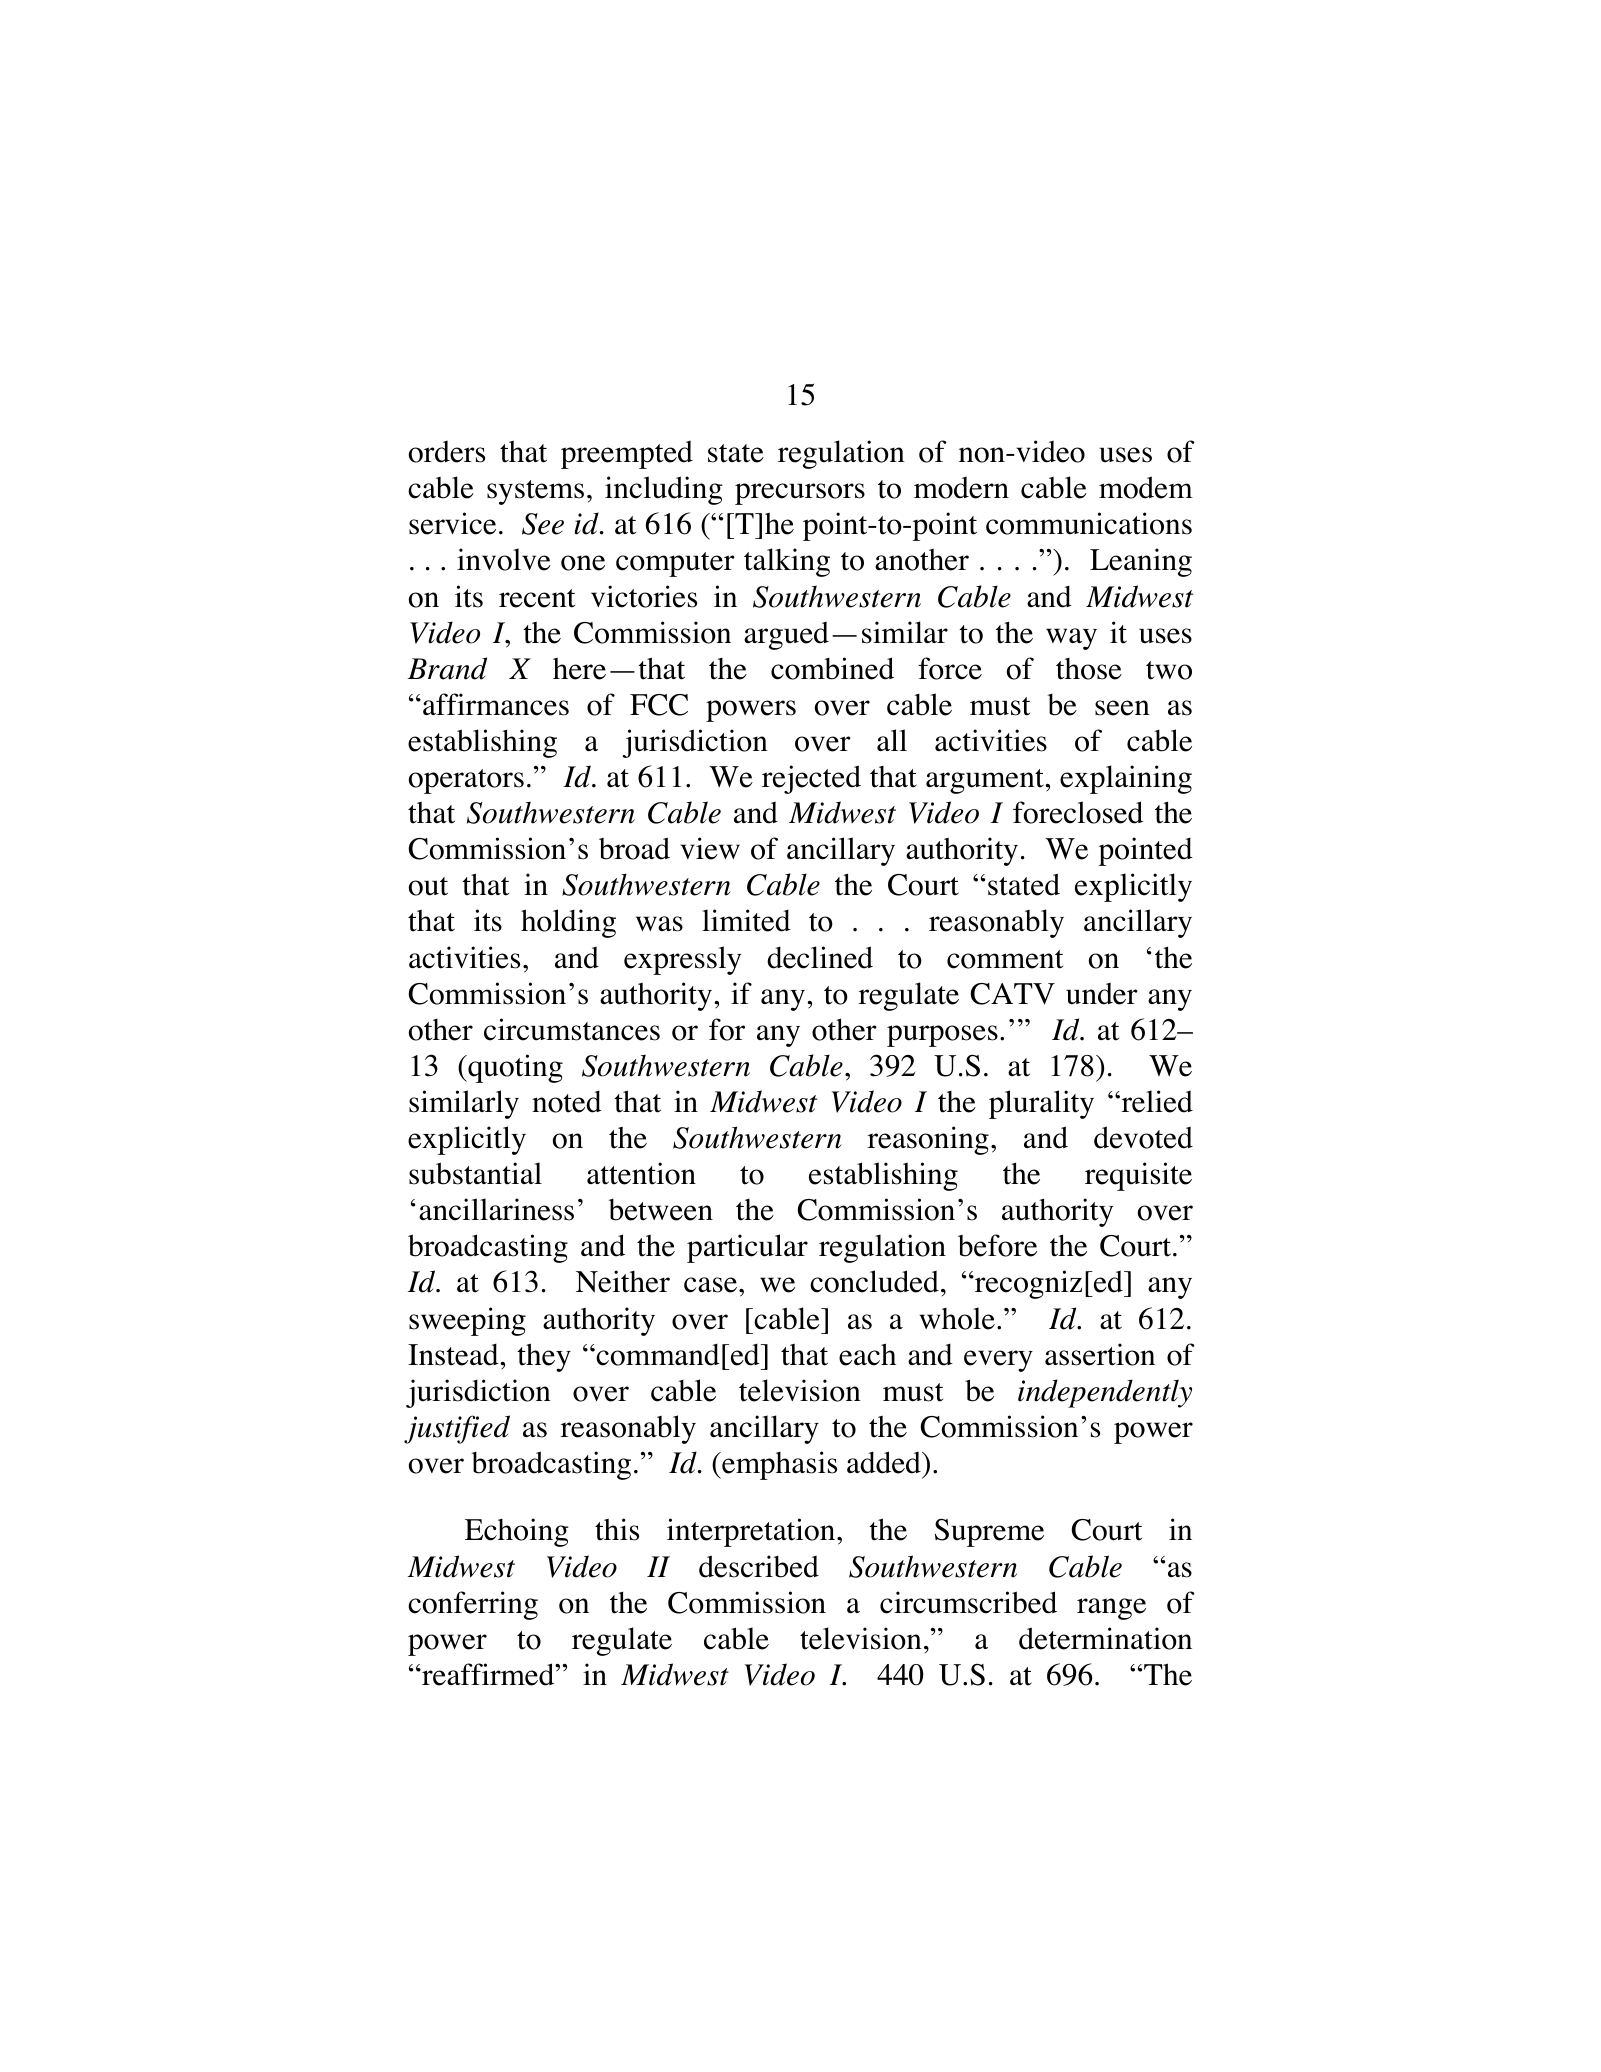 The width and height of the screenshot is (1601, 2072). Describe the element at coordinates (1089, 523) in the screenshot. I see `communications` at that location.
